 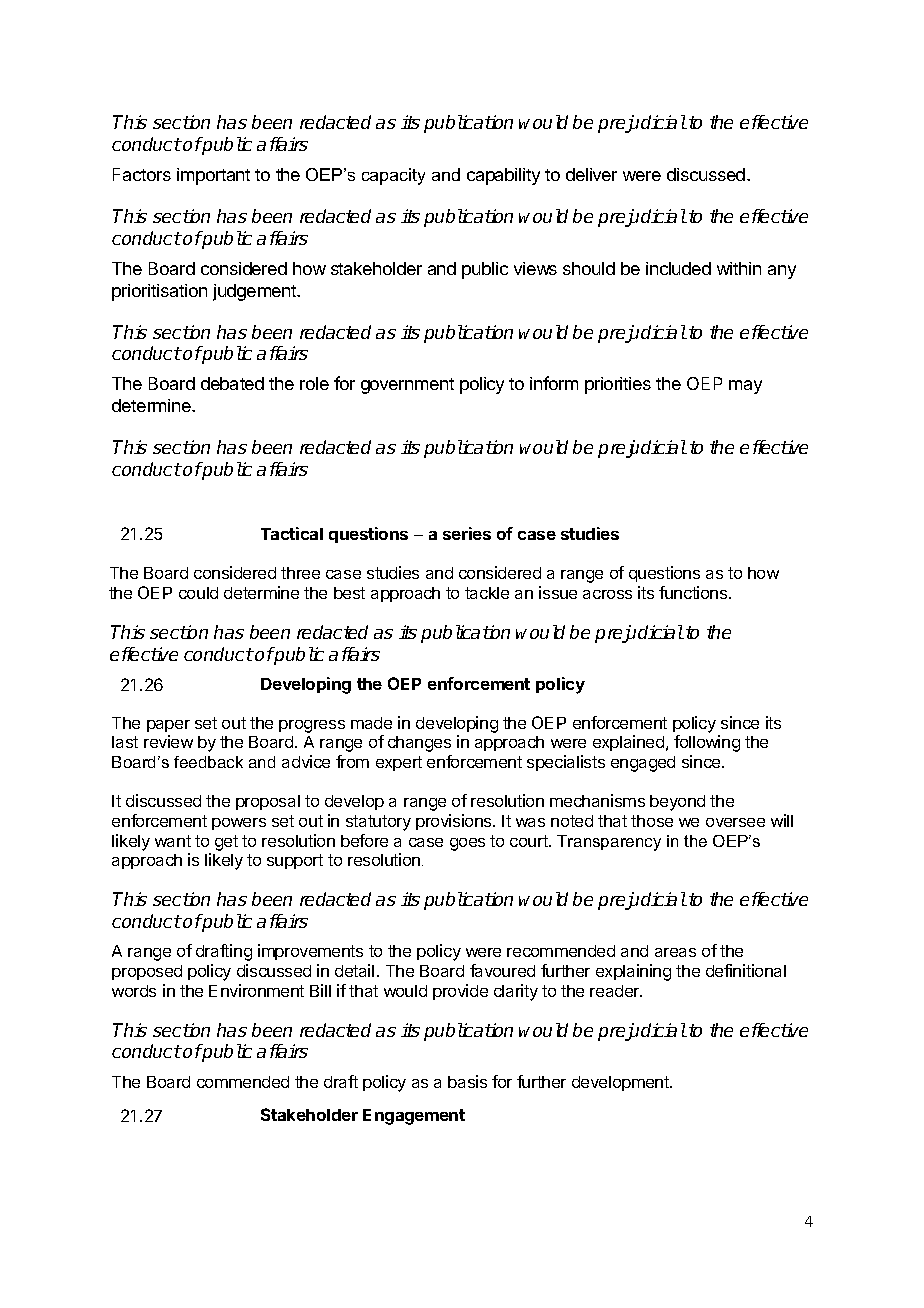 I want to click on important, so click(x=213, y=176).
